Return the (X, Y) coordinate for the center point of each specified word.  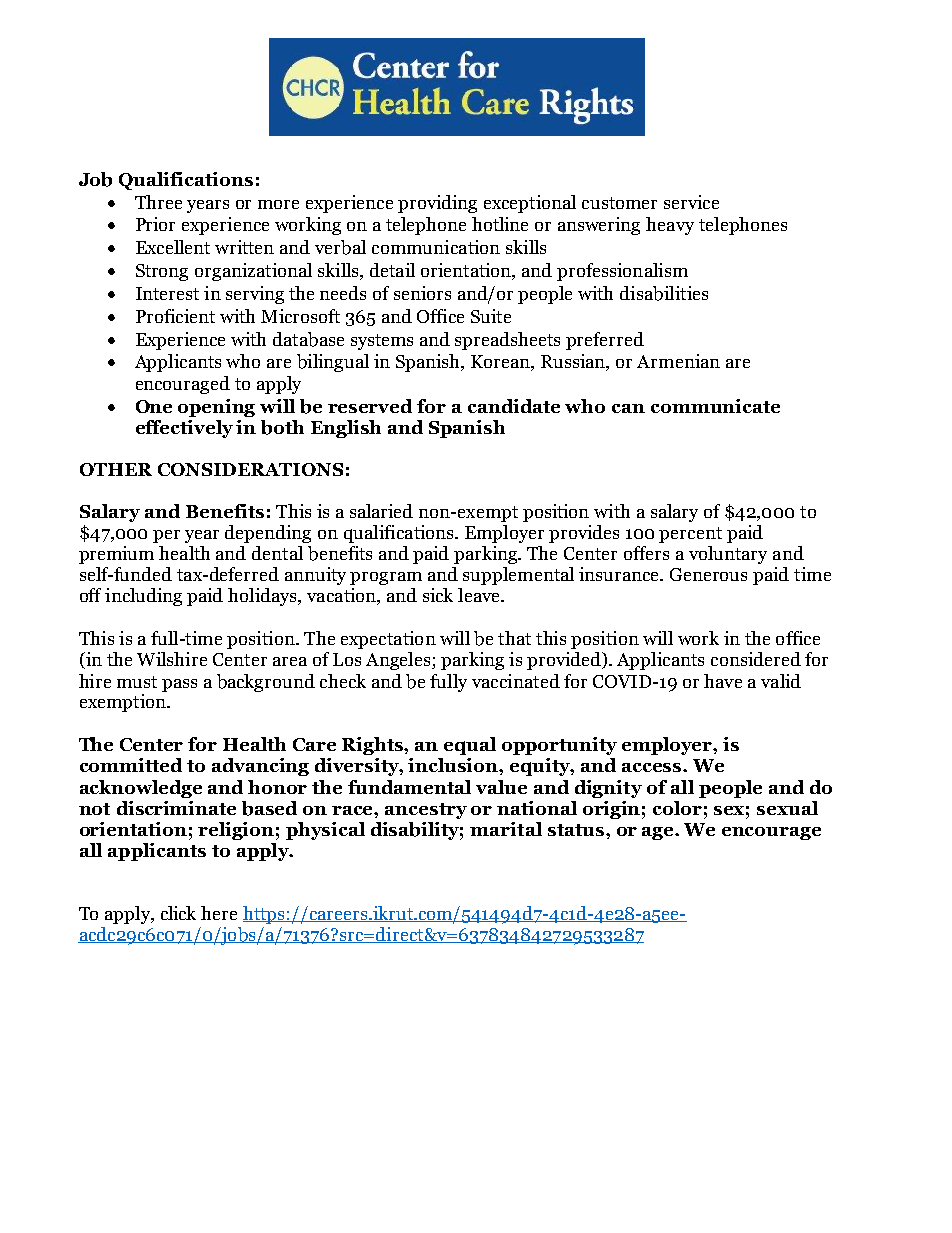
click (178, 913)
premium (116, 555)
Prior (155, 224)
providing (437, 204)
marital (506, 829)
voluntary (728, 555)
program (386, 578)
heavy (670, 226)
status (577, 830)
